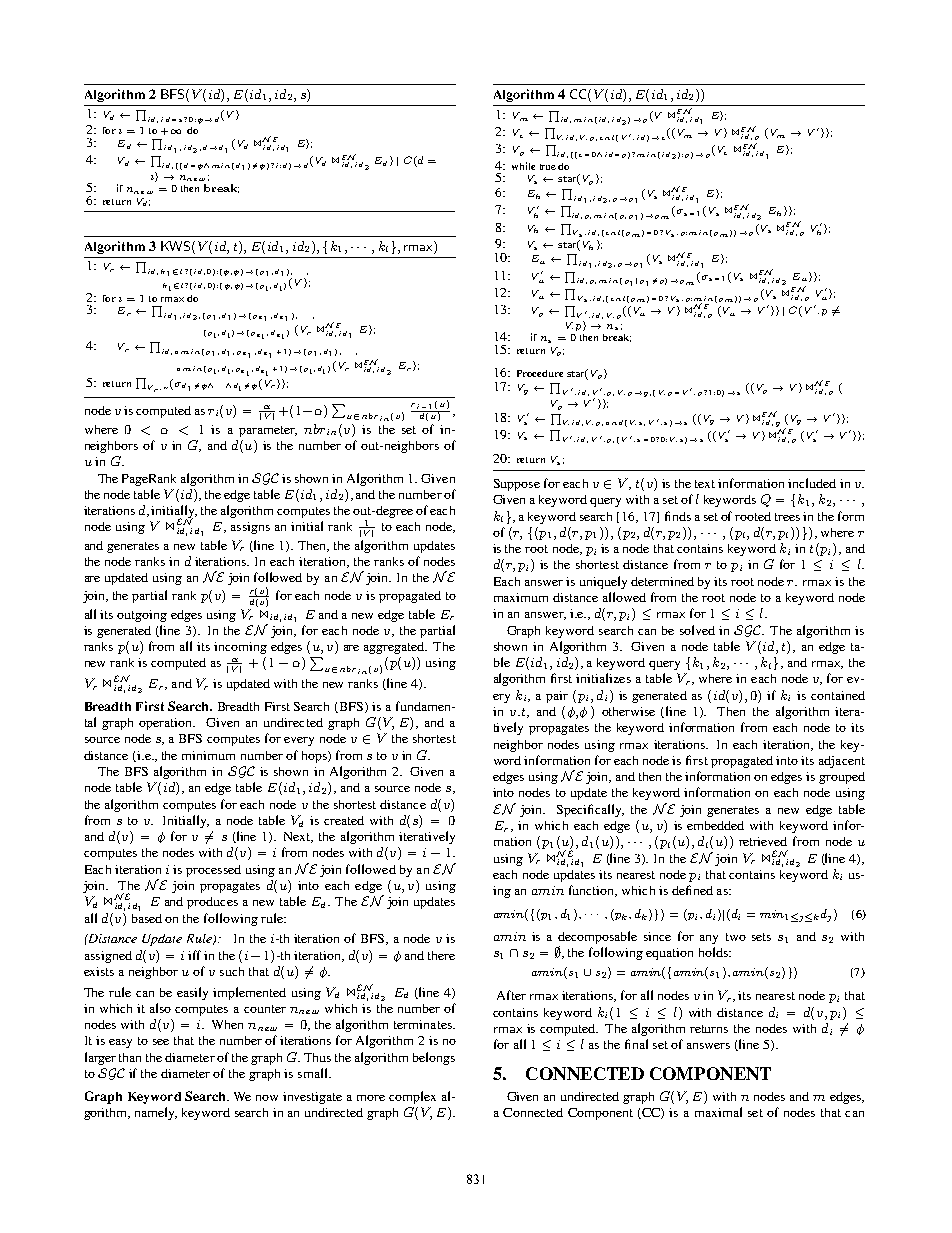 Image resolution: width=952 pixels, height=1233 pixels. Describe the element at coordinates (705, 484) in the screenshot. I see `text` at that location.
